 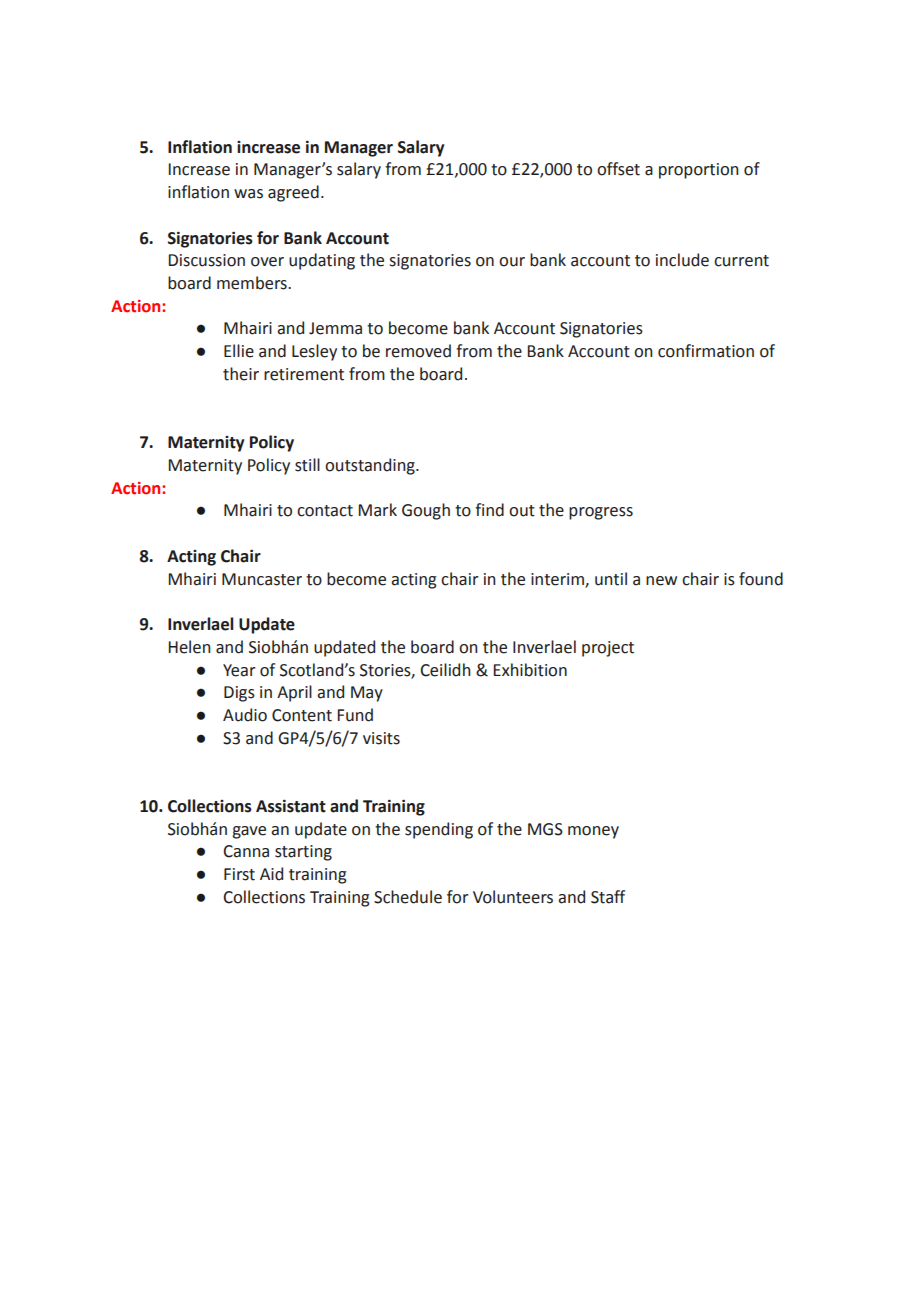 I want to click on their, so click(x=241, y=374).
